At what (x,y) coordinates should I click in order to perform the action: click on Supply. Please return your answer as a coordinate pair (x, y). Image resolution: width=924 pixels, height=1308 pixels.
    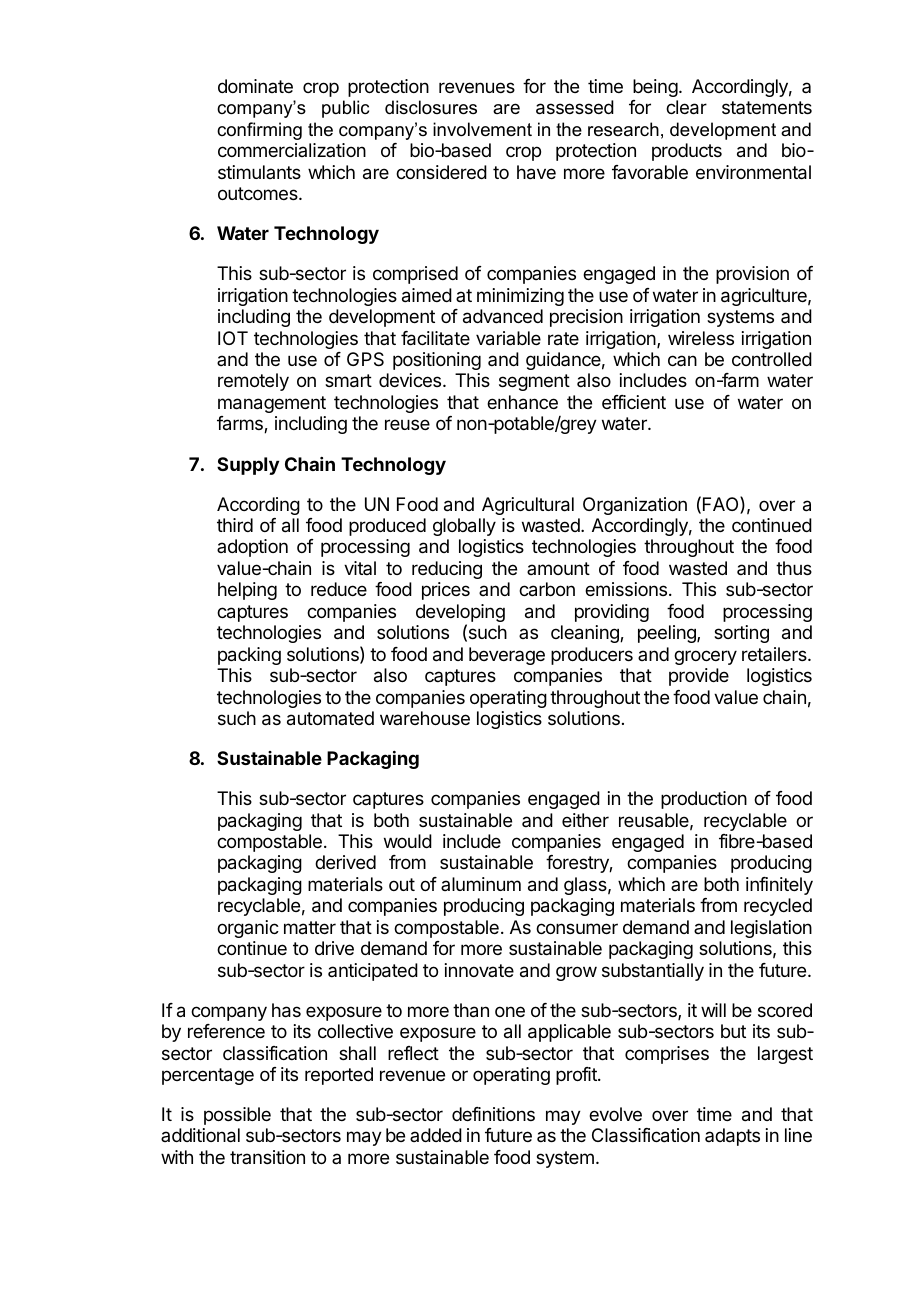
    Looking at the image, I should click on (248, 466).
